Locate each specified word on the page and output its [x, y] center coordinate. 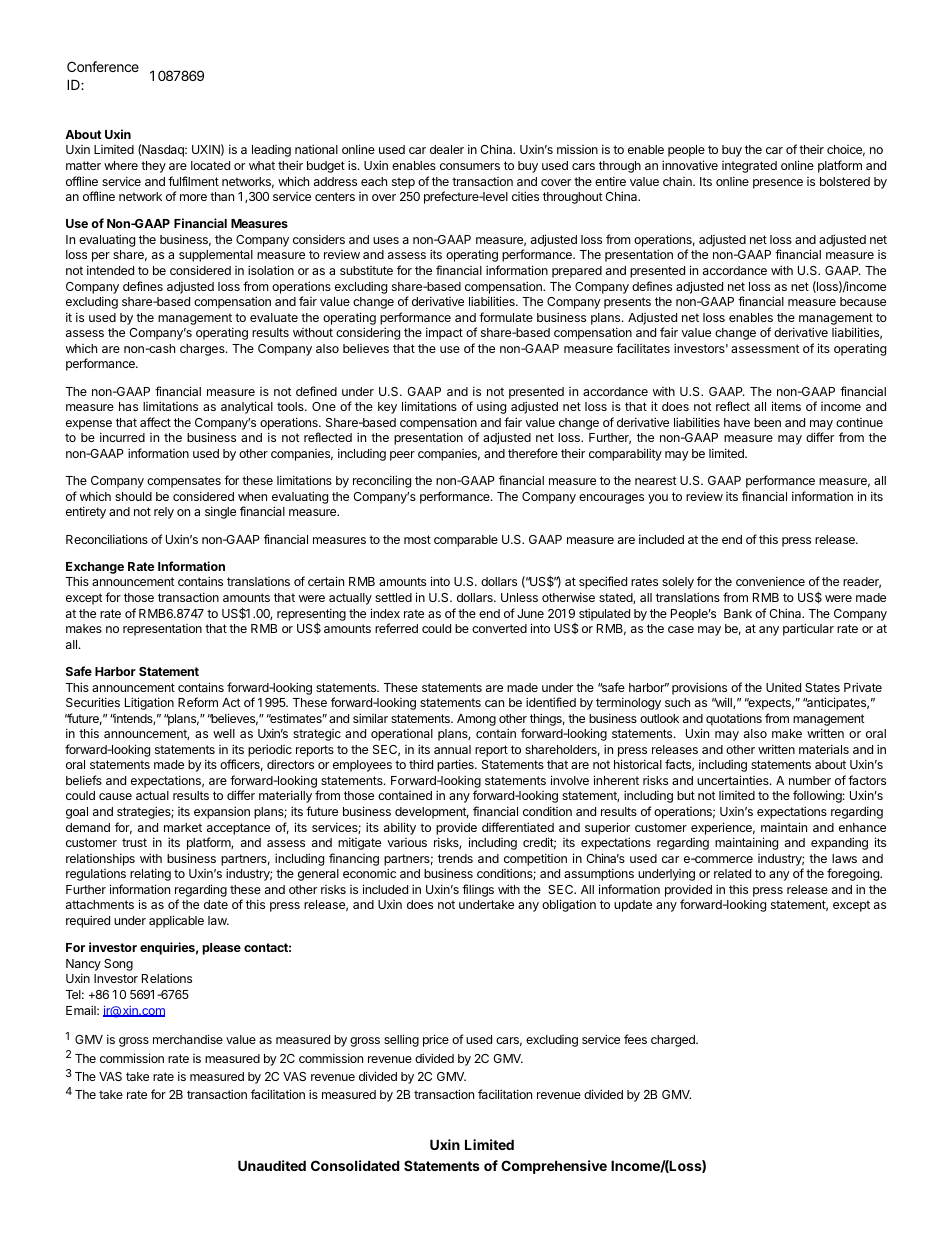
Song [118, 965]
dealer [447, 149]
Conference [103, 66]
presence [778, 184]
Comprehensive [554, 1167]
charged [674, 1041]
